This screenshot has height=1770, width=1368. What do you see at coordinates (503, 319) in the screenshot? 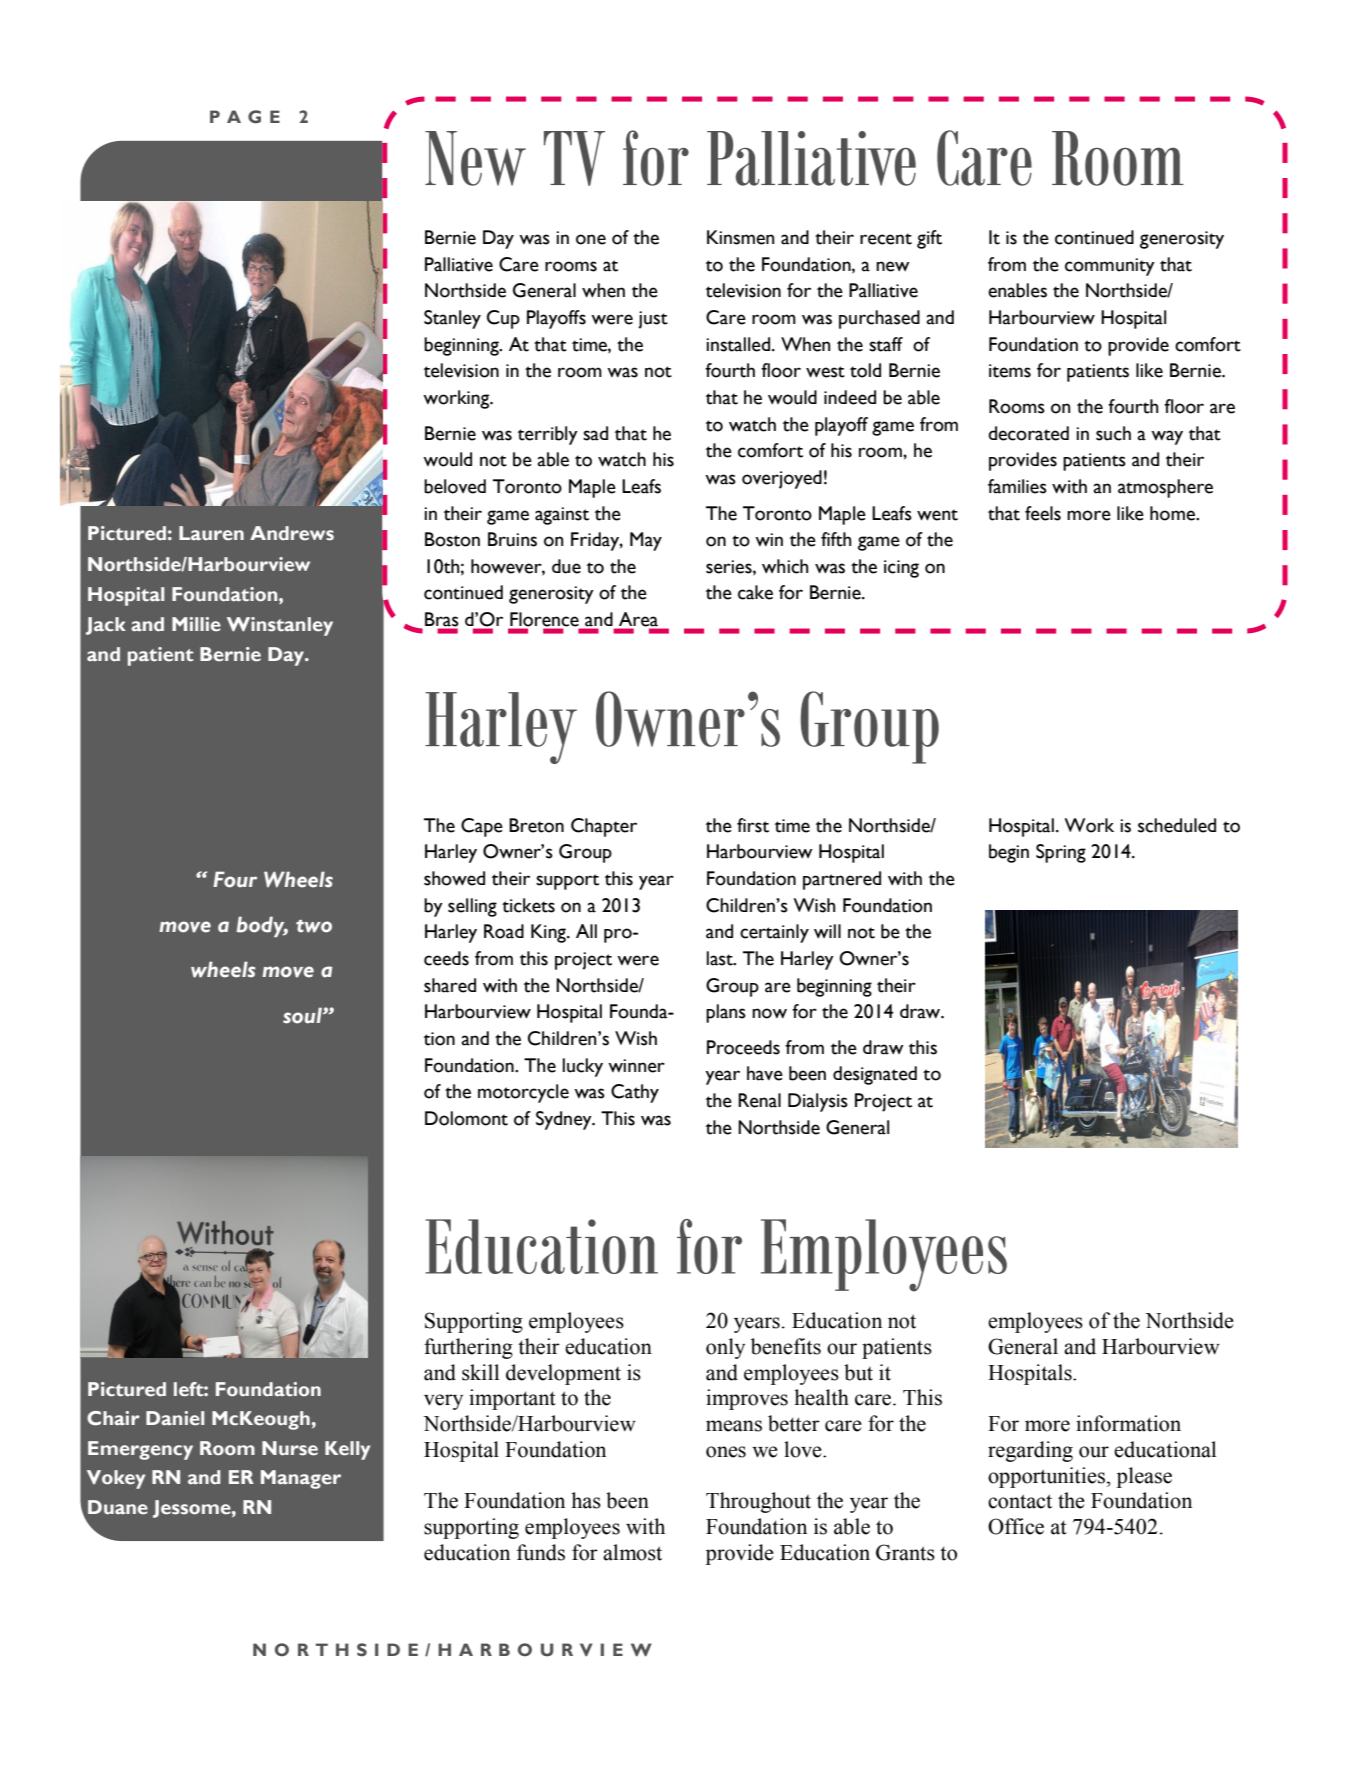
I see `Cup` at bounding box center [503, 319].
